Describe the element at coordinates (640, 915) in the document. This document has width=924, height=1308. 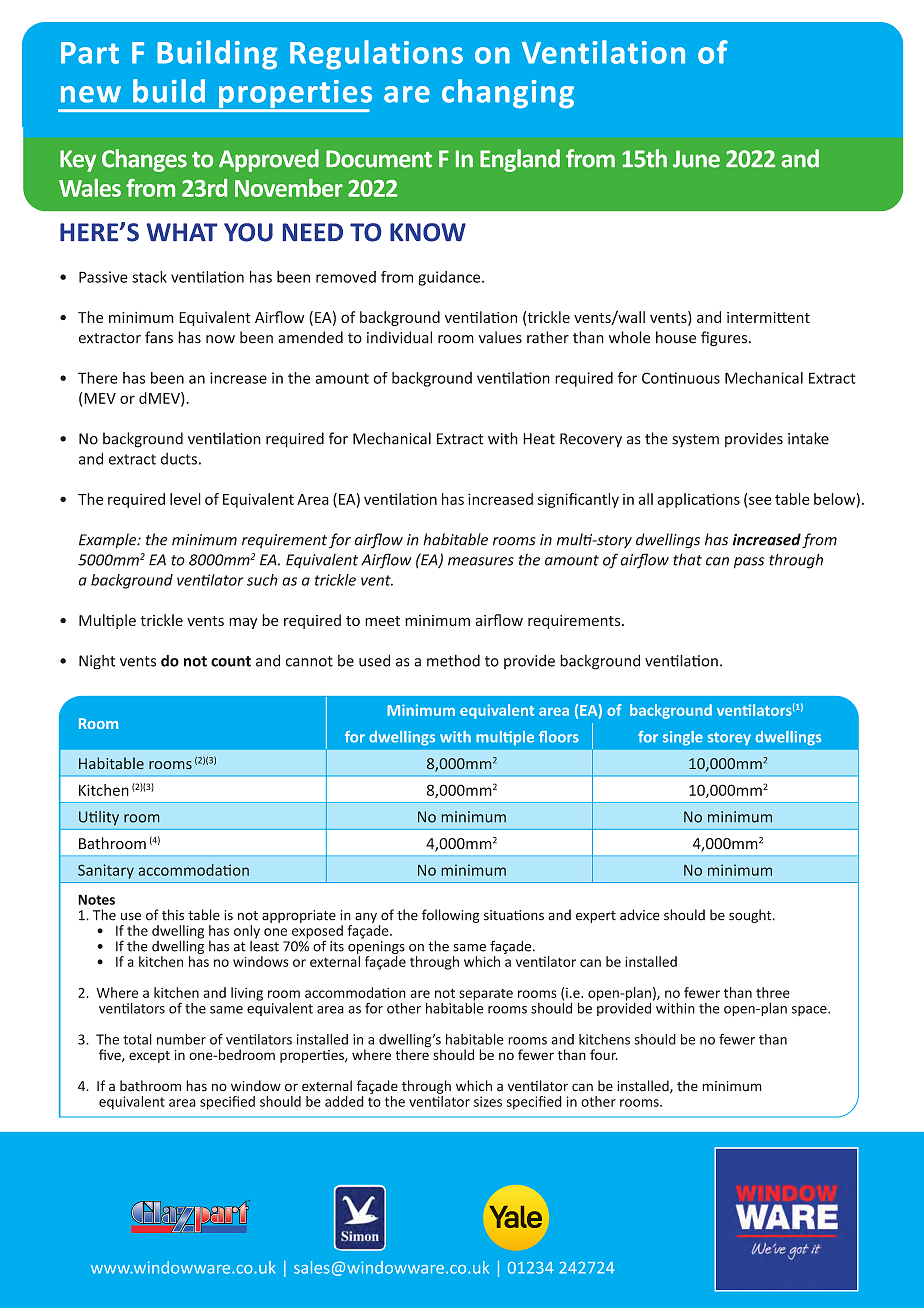
I see `advice` at that location.
